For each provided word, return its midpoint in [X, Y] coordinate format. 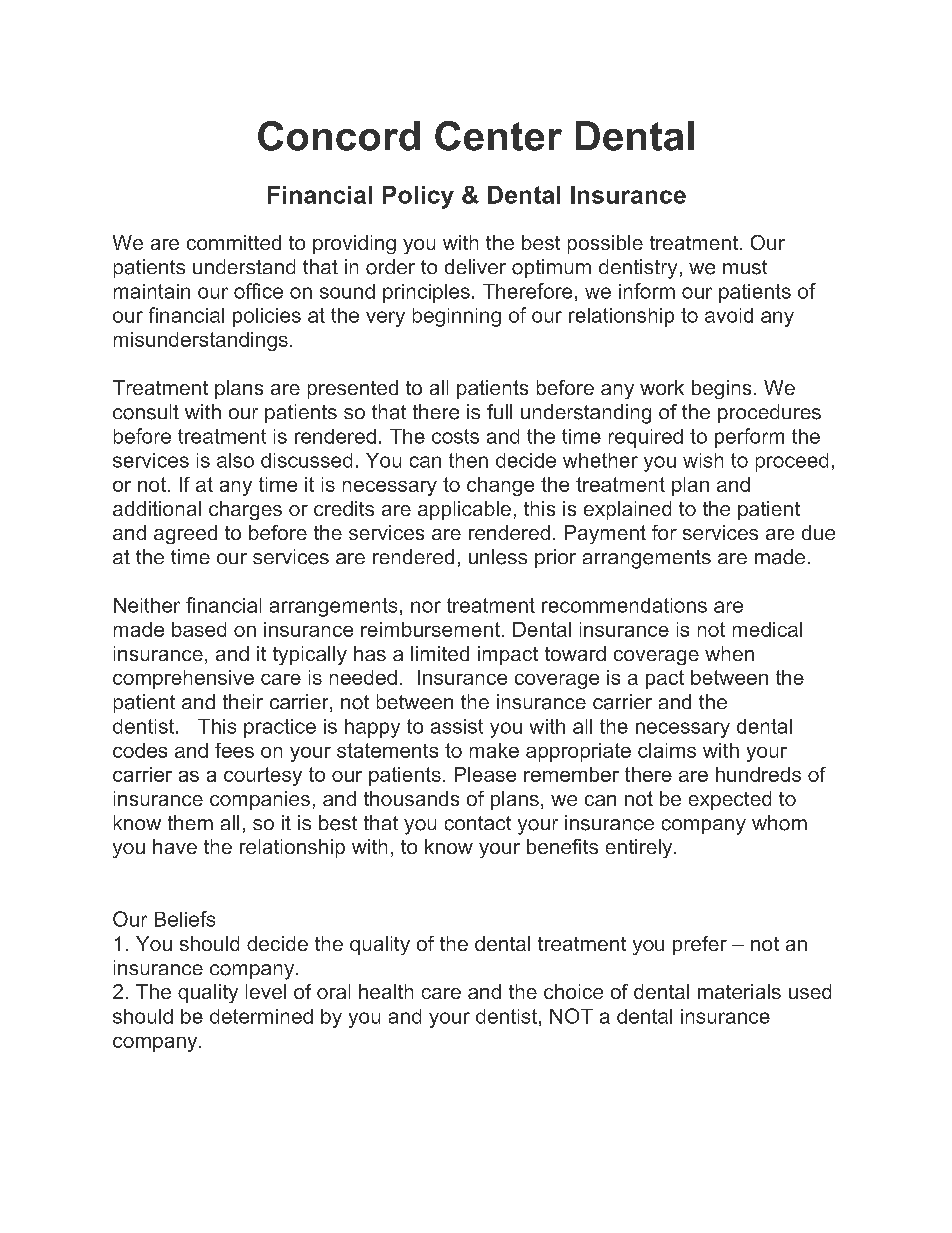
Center [498, 136]
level [266, 991]
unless [498, 557]
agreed [185, 534]
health [386, 991]
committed [234, 242]
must [745, 267]
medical [767, 629]
